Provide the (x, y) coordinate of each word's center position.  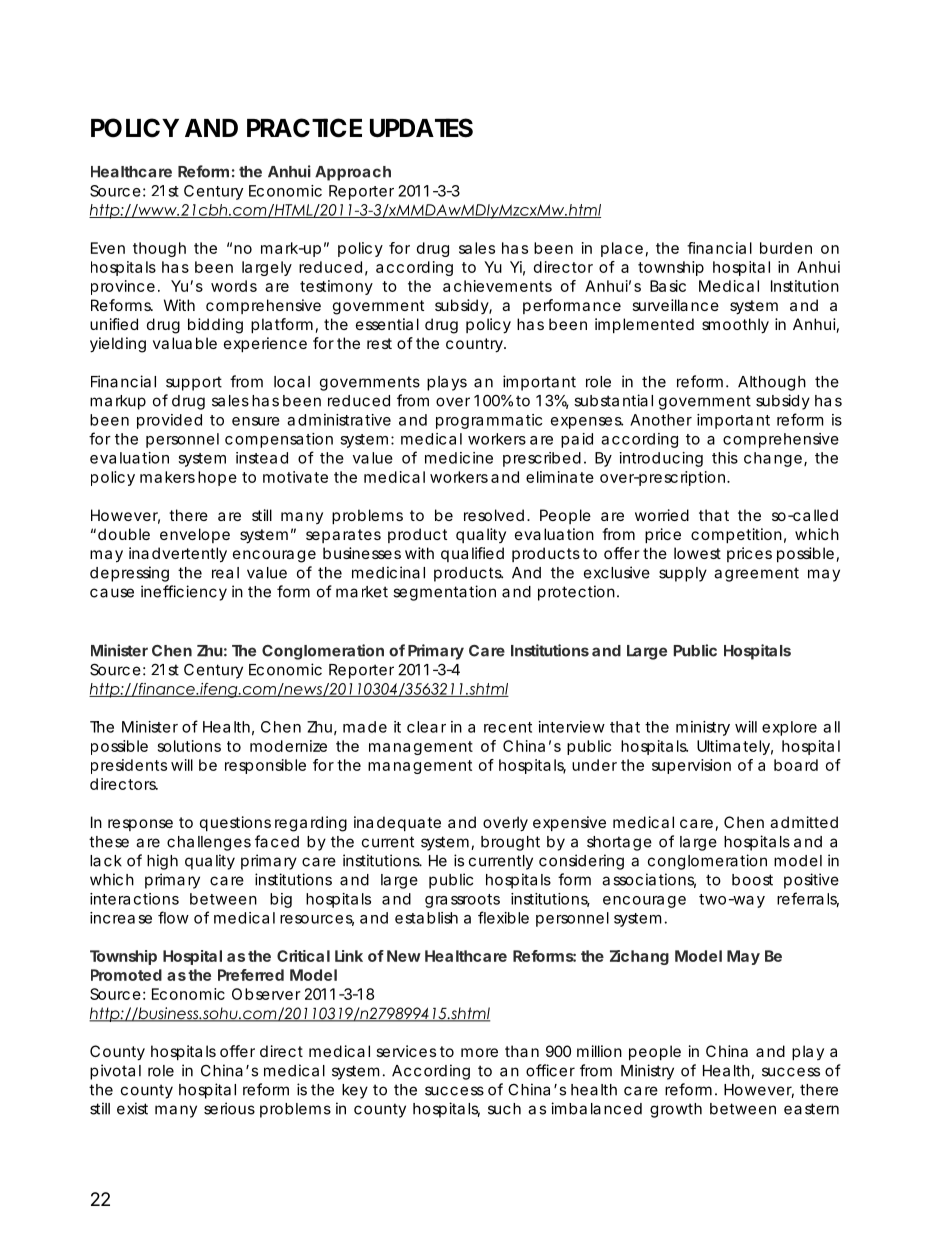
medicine (459, 458)
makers (167, 477)
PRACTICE (304, 128)
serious (229, 1108)
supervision (691, 766)
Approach (353, 173)
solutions (189, 746)
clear (426, 727)
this (725, 458)
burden (786, 248)
